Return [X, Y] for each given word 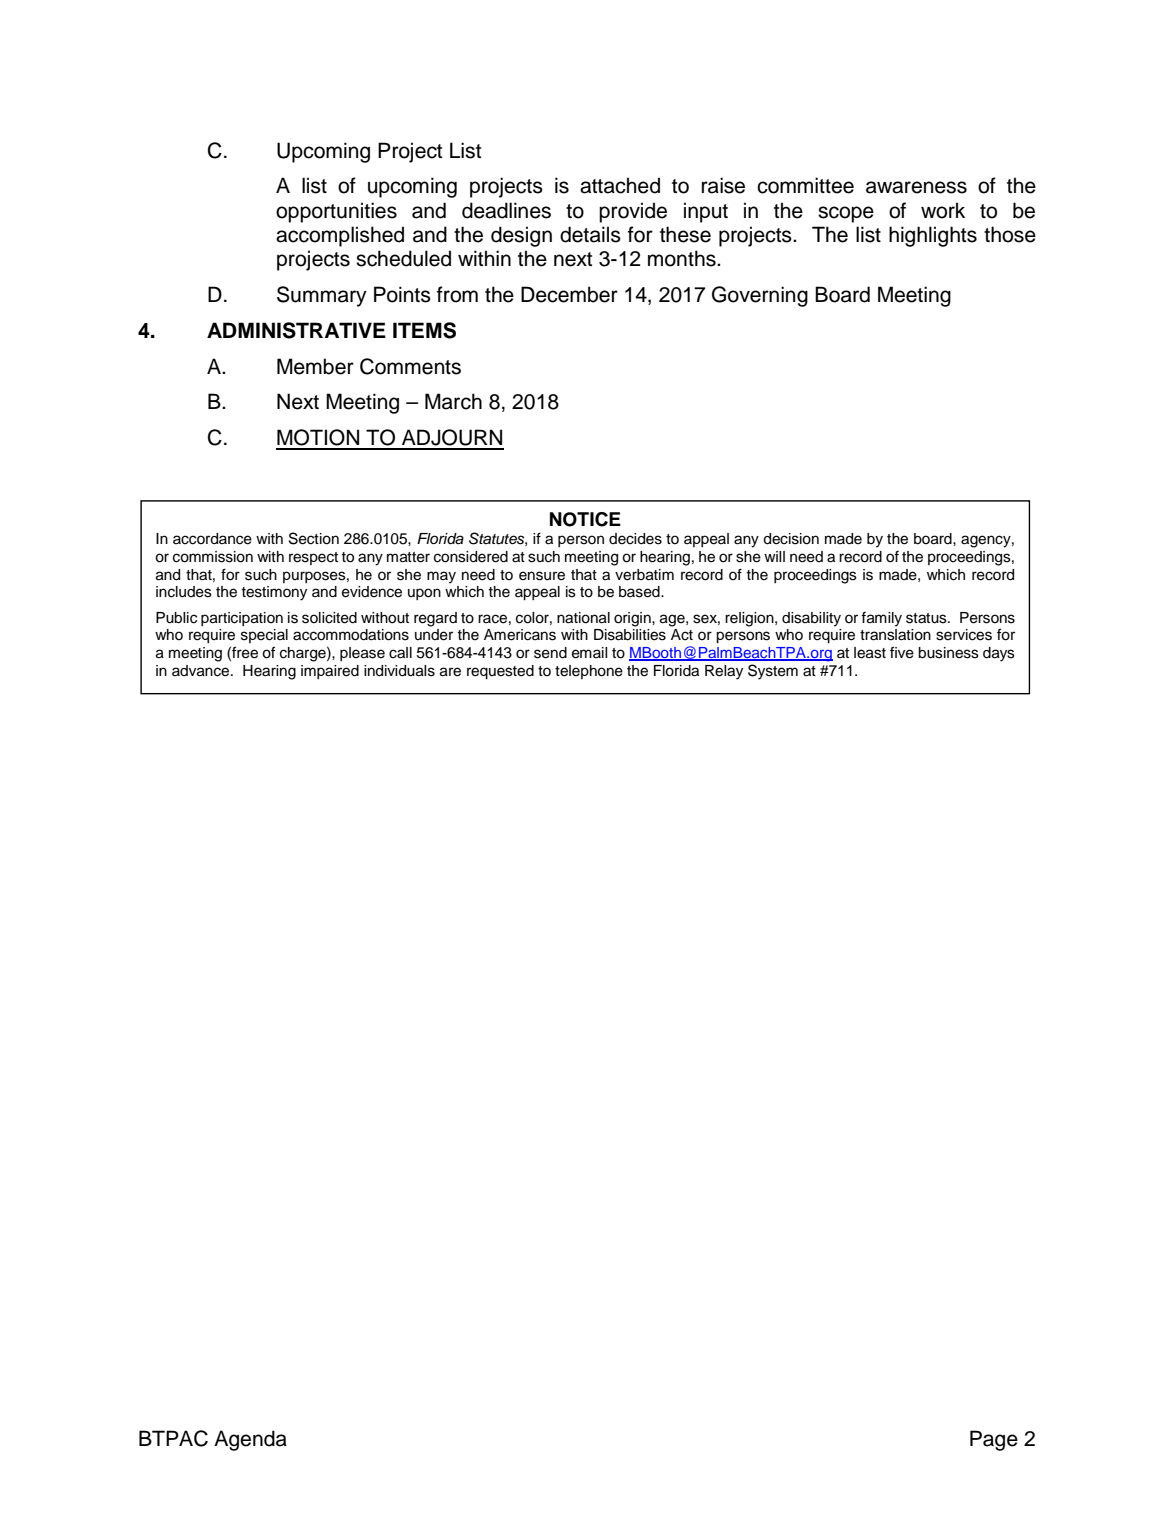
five [902, 653]
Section [314, 538]
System [773, 672]
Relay [724, 672]
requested [500, 672]
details [590, 234]
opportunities [336, 212]
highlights [933, 236]
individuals [399, 671]
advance [202, 671]
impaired [330, 672]
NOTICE [585, 519]
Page [994, 1440]
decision [791, 539]
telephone [589, 672]
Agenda [250, 1440]
